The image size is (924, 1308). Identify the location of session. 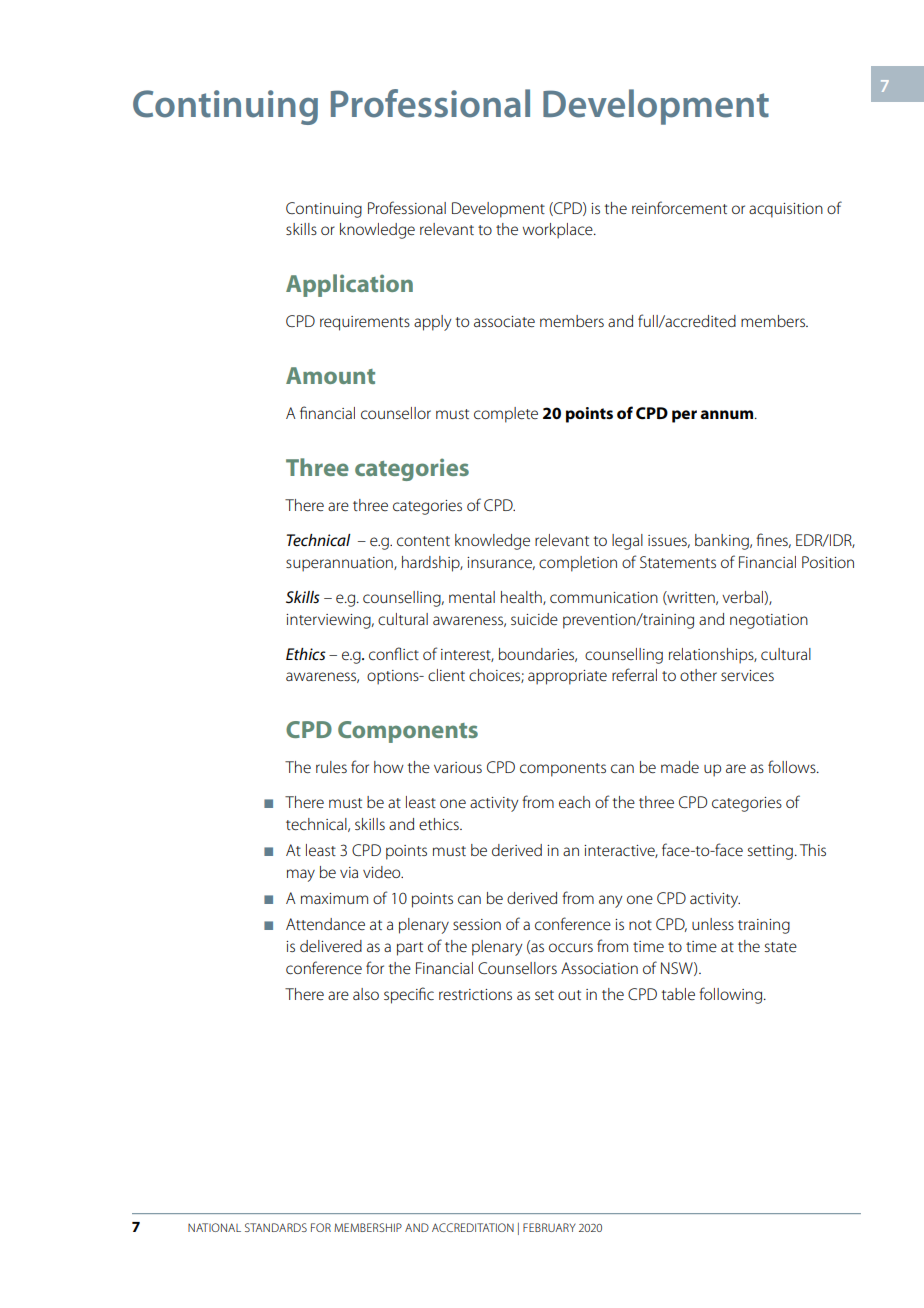
(477, 924).
